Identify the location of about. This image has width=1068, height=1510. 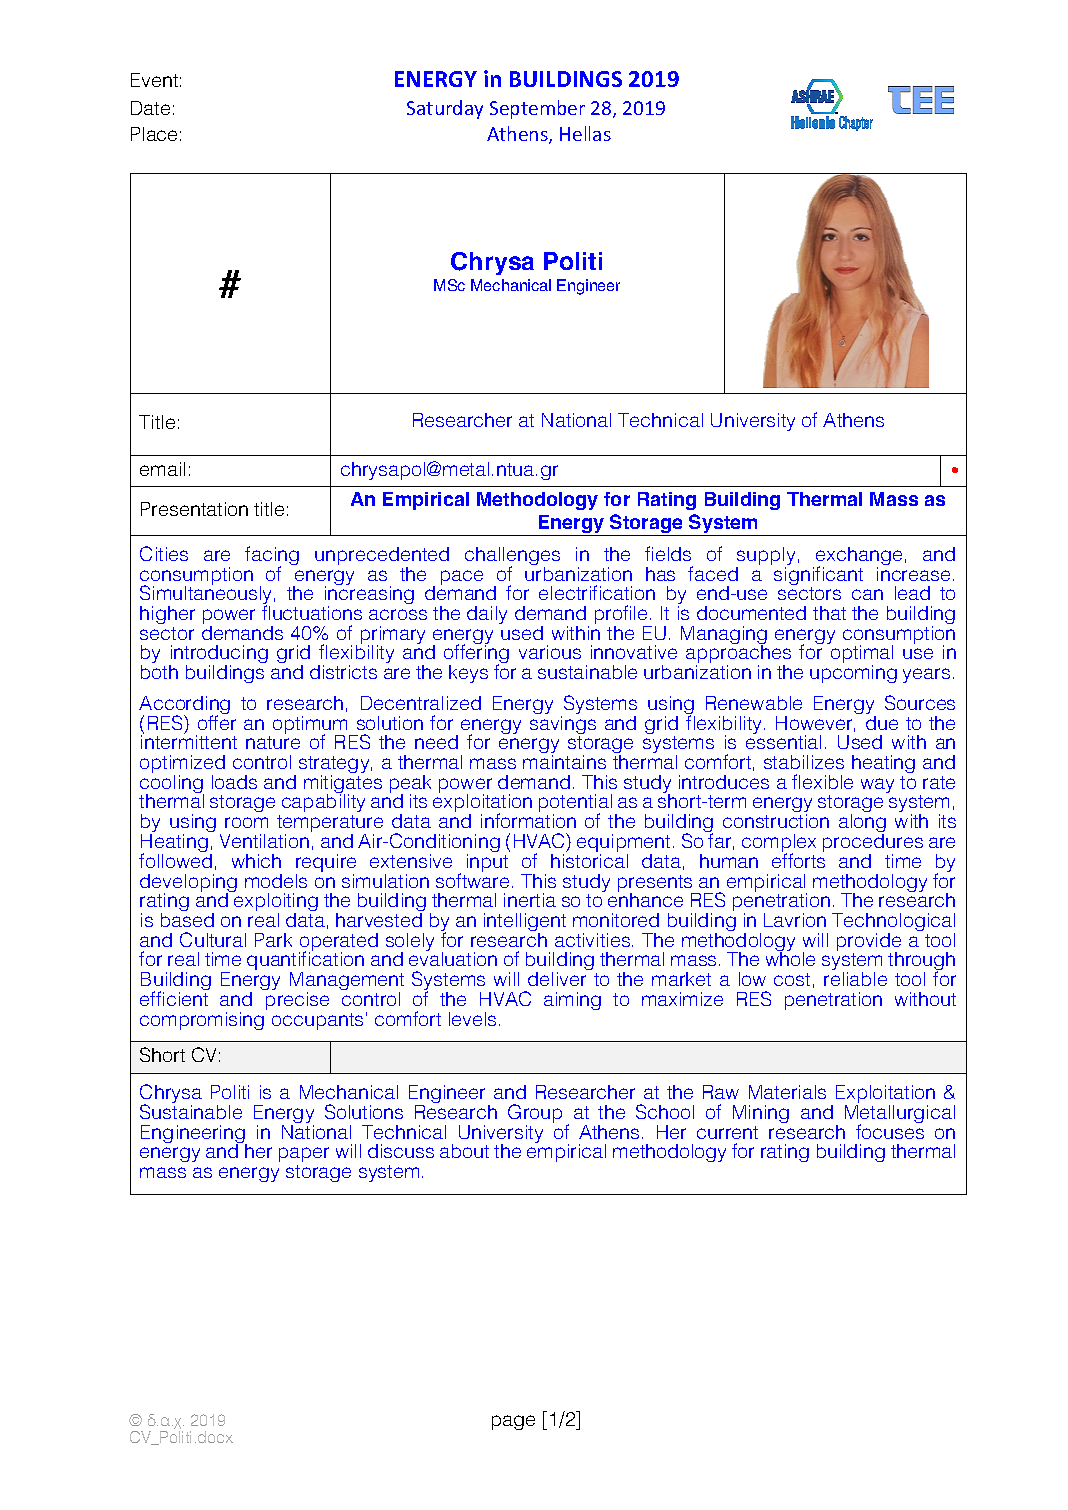
(464, 1151).
